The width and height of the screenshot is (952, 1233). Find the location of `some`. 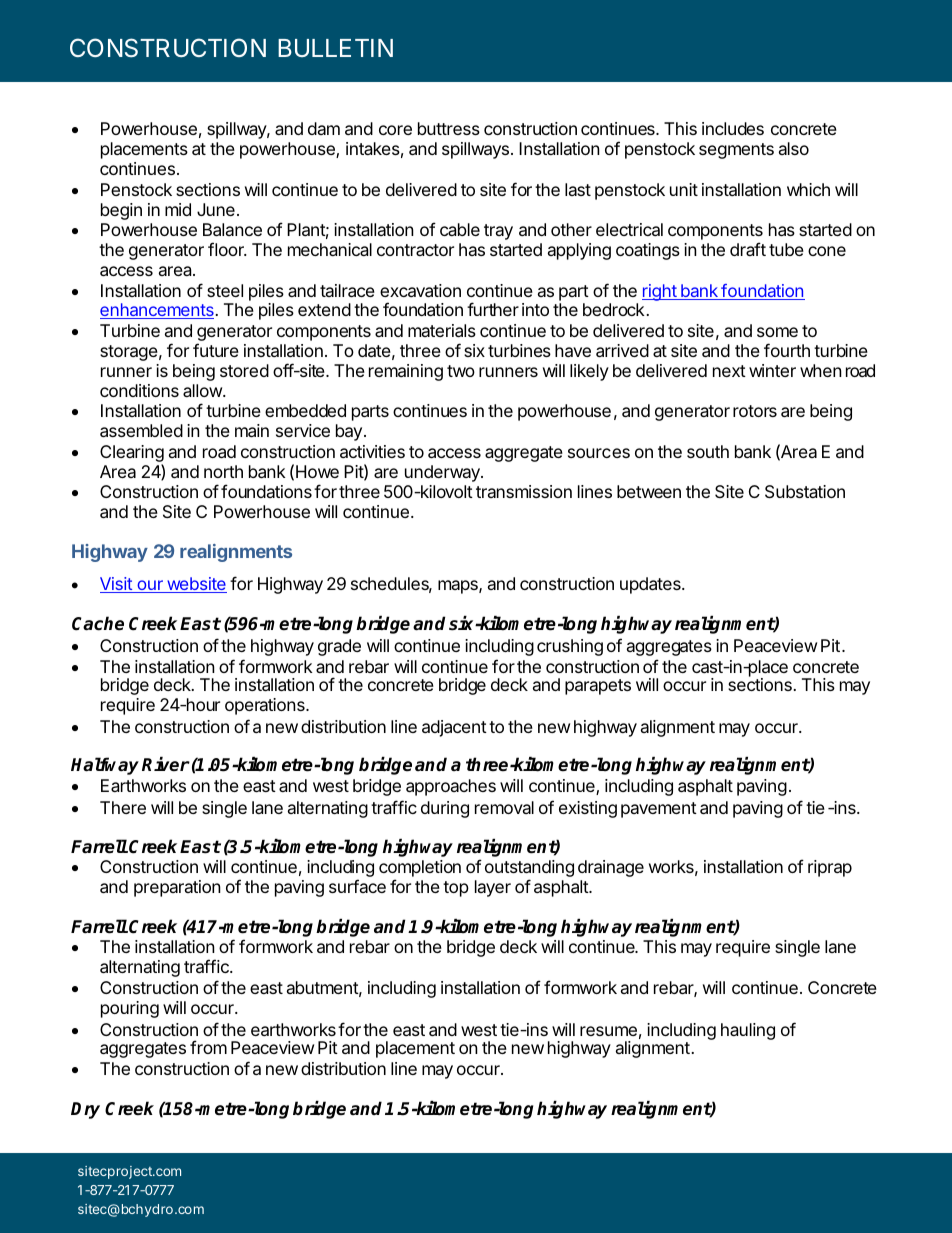

some is located at coordinates (777, 332).
